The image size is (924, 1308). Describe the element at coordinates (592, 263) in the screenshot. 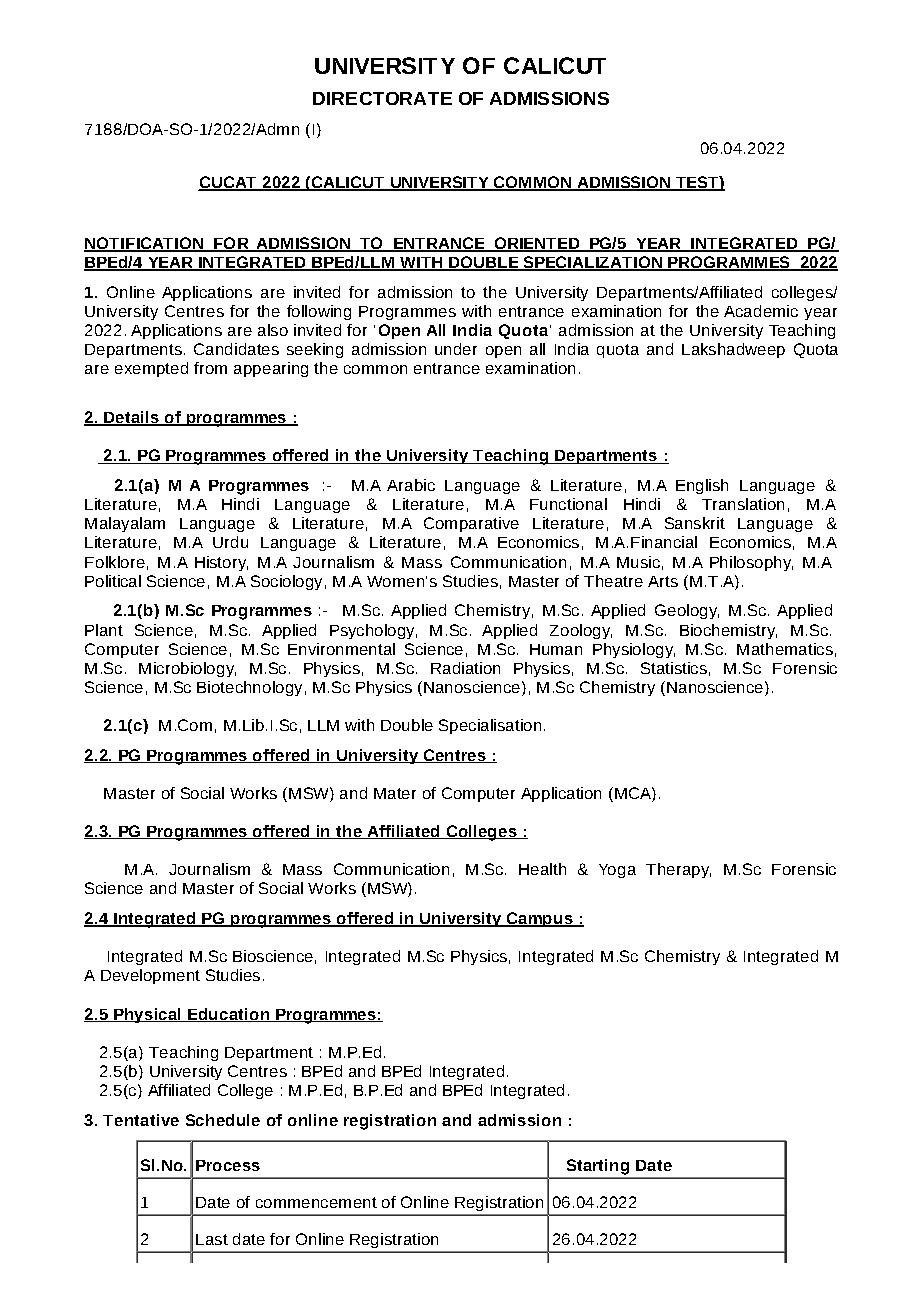

I see `SPECIALIZATION` at that location.
